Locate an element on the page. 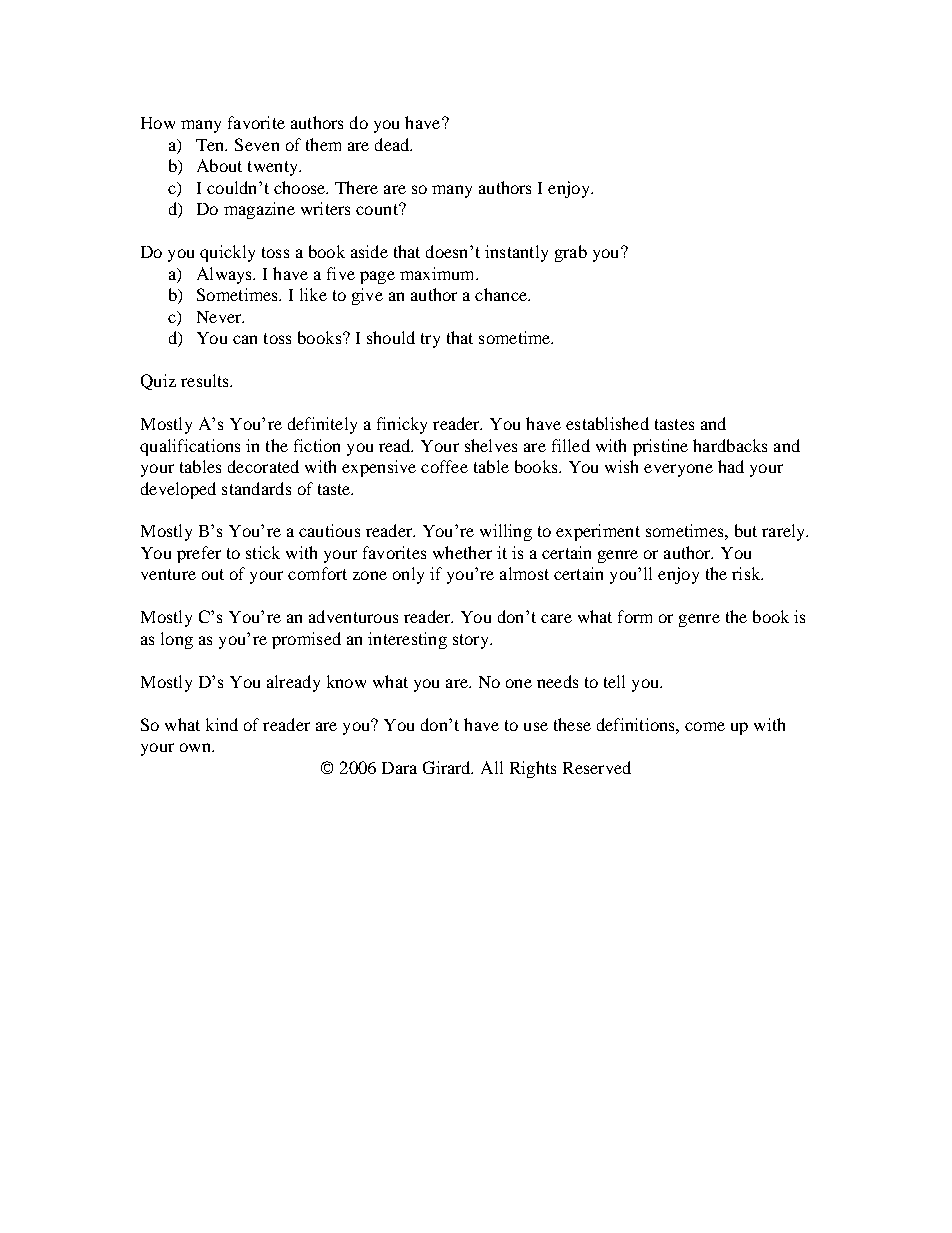 The image size is (952, 1233). come is located at coordinates (705, 726).
